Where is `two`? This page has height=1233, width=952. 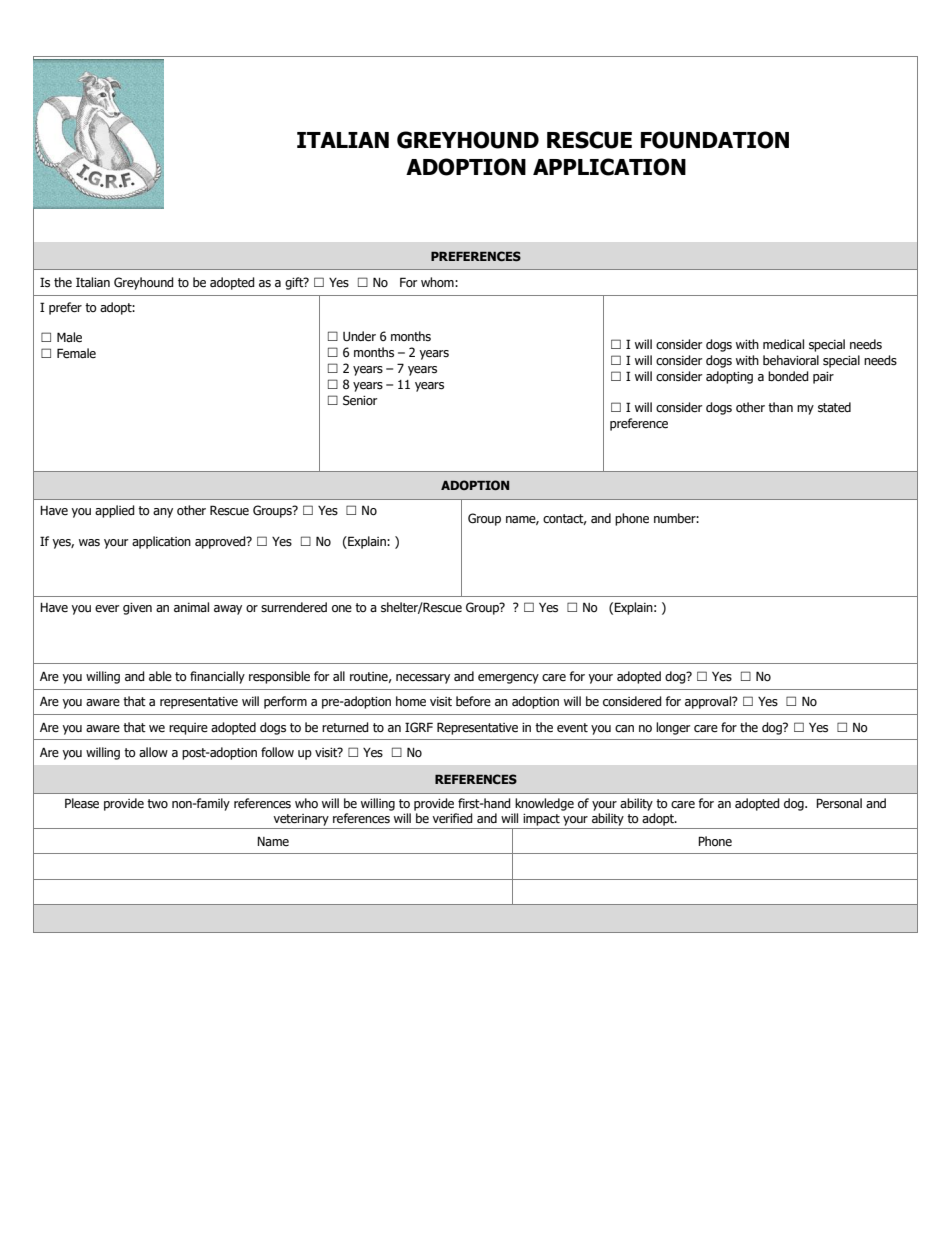
two is located at coordinates (157, 804).
